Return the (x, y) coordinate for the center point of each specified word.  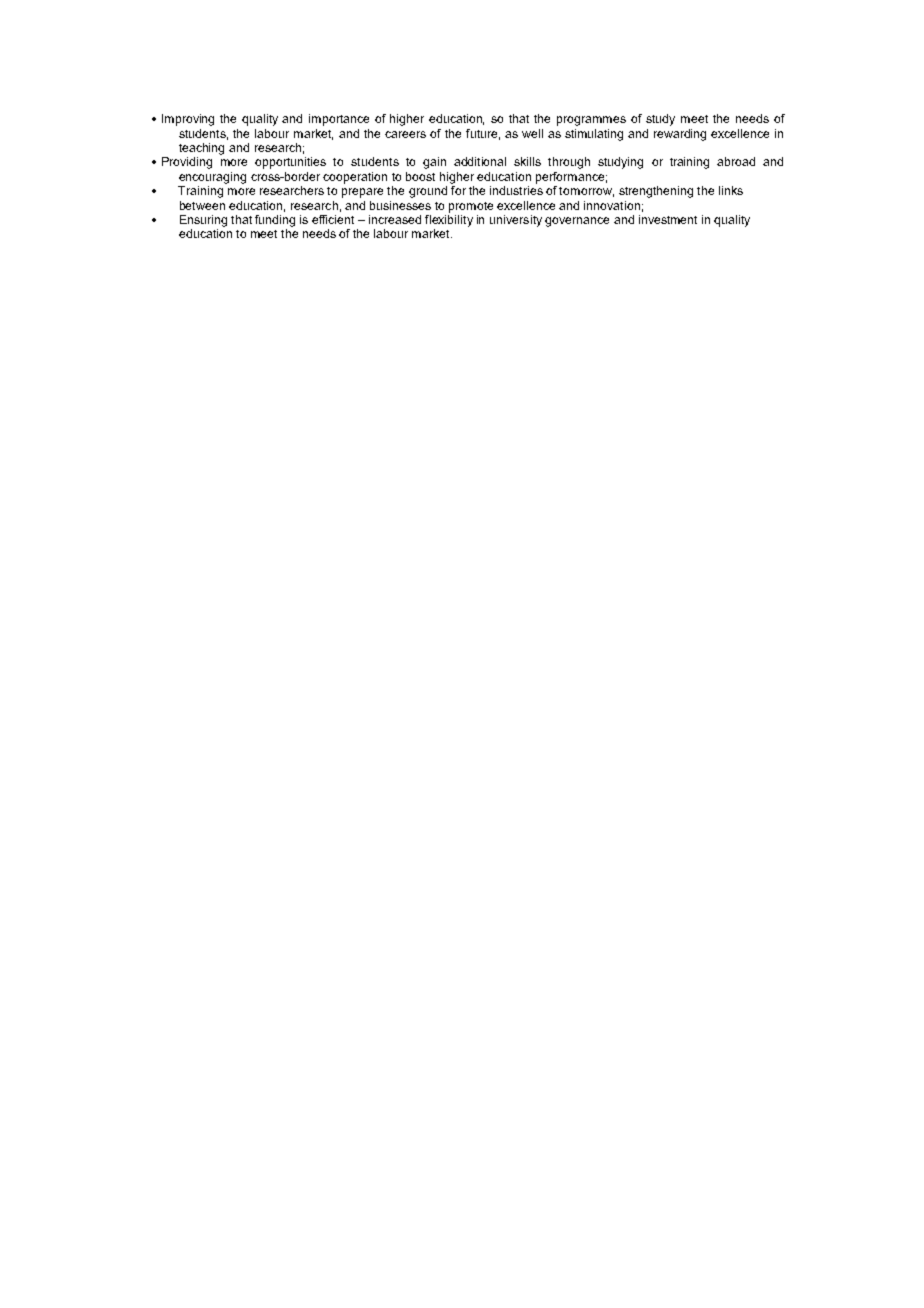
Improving (188, 120)
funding (275, 221)
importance (339, 120)
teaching (201, 149)
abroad (736, 161)
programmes (591, 121)
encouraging (212, 178)
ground (428, 192)
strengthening (656, 192)
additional (480, 161)
